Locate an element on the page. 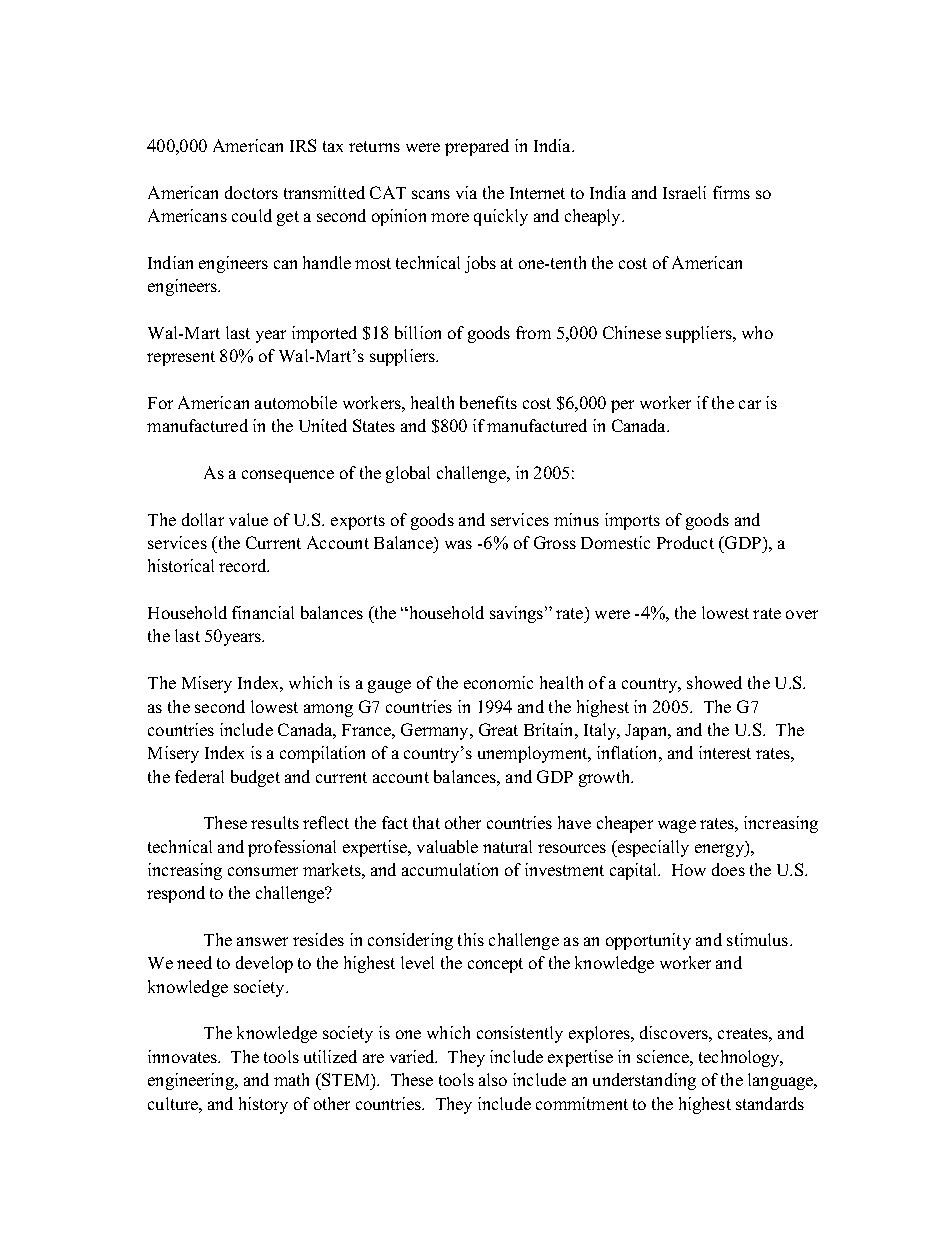  via is located at coordinates (466, 192).
